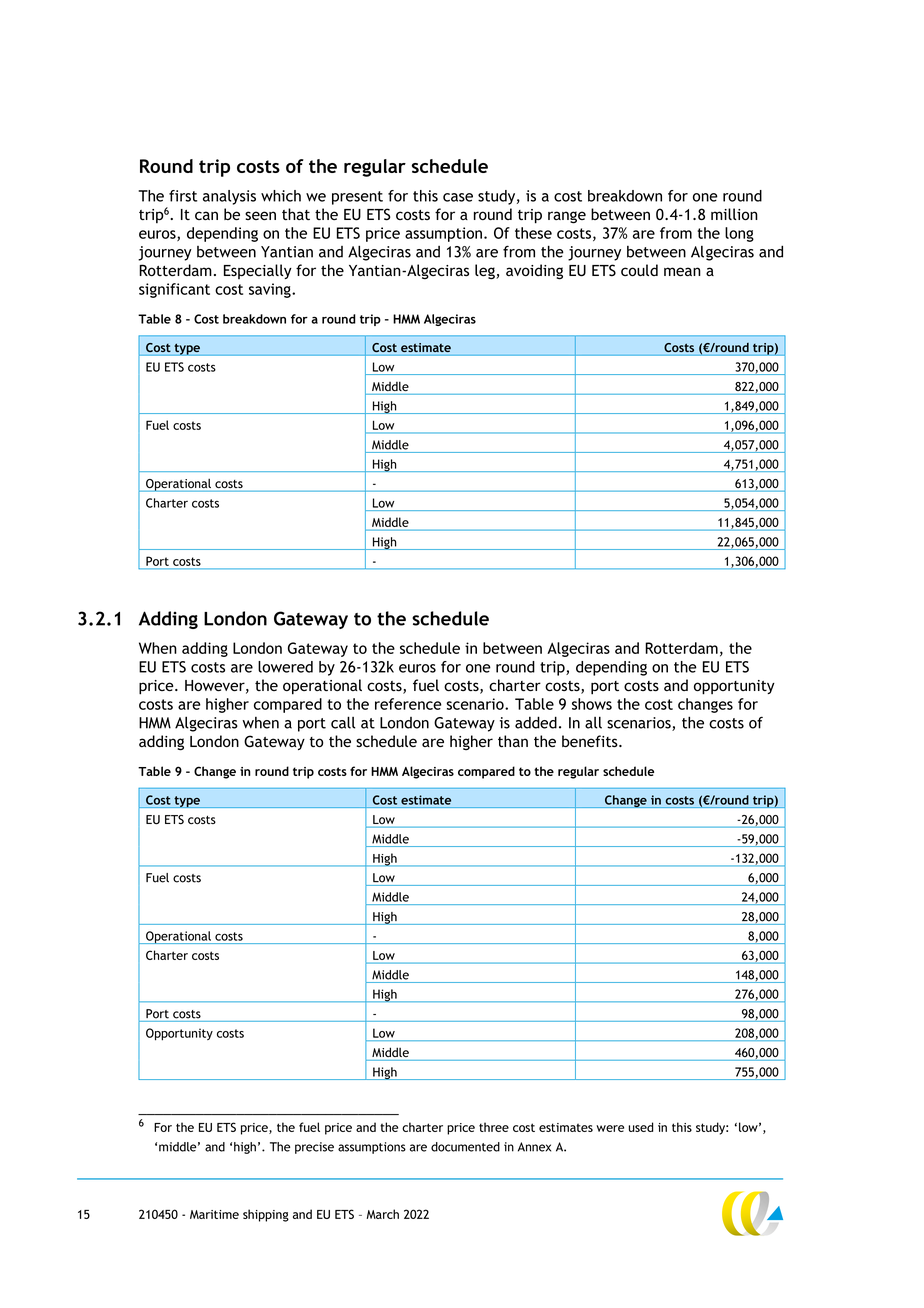 This screenshot has width=924, height=1308. What do you see at coordinates (641, 1127) in the screenshot?
I see `used` at bounding box center [641, 1127].
